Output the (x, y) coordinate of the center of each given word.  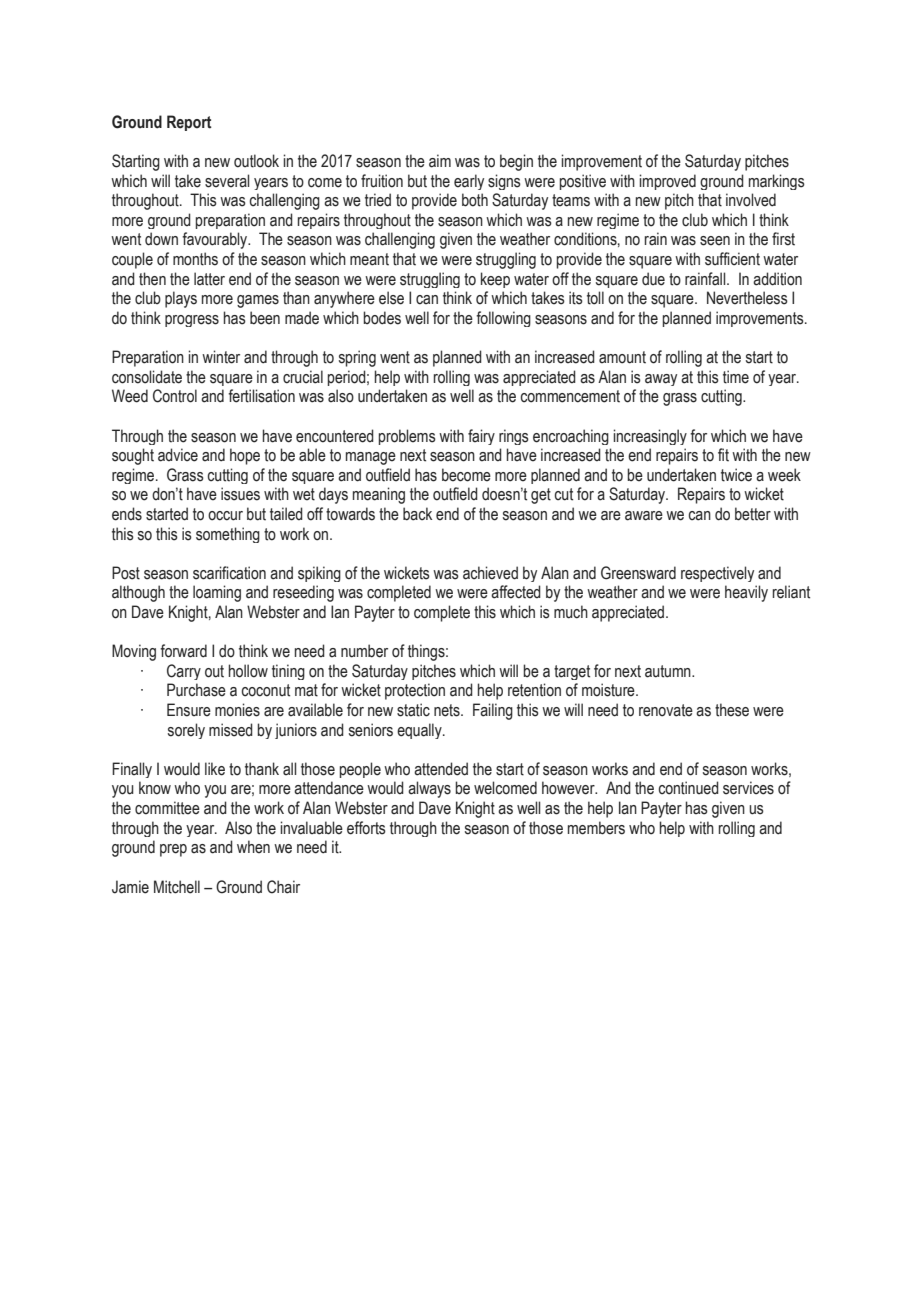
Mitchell (177, 887)
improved (668, 182)
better (753, 514)
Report (189, 123)
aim (440, 161)
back (417, 514)
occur (225, 516)
